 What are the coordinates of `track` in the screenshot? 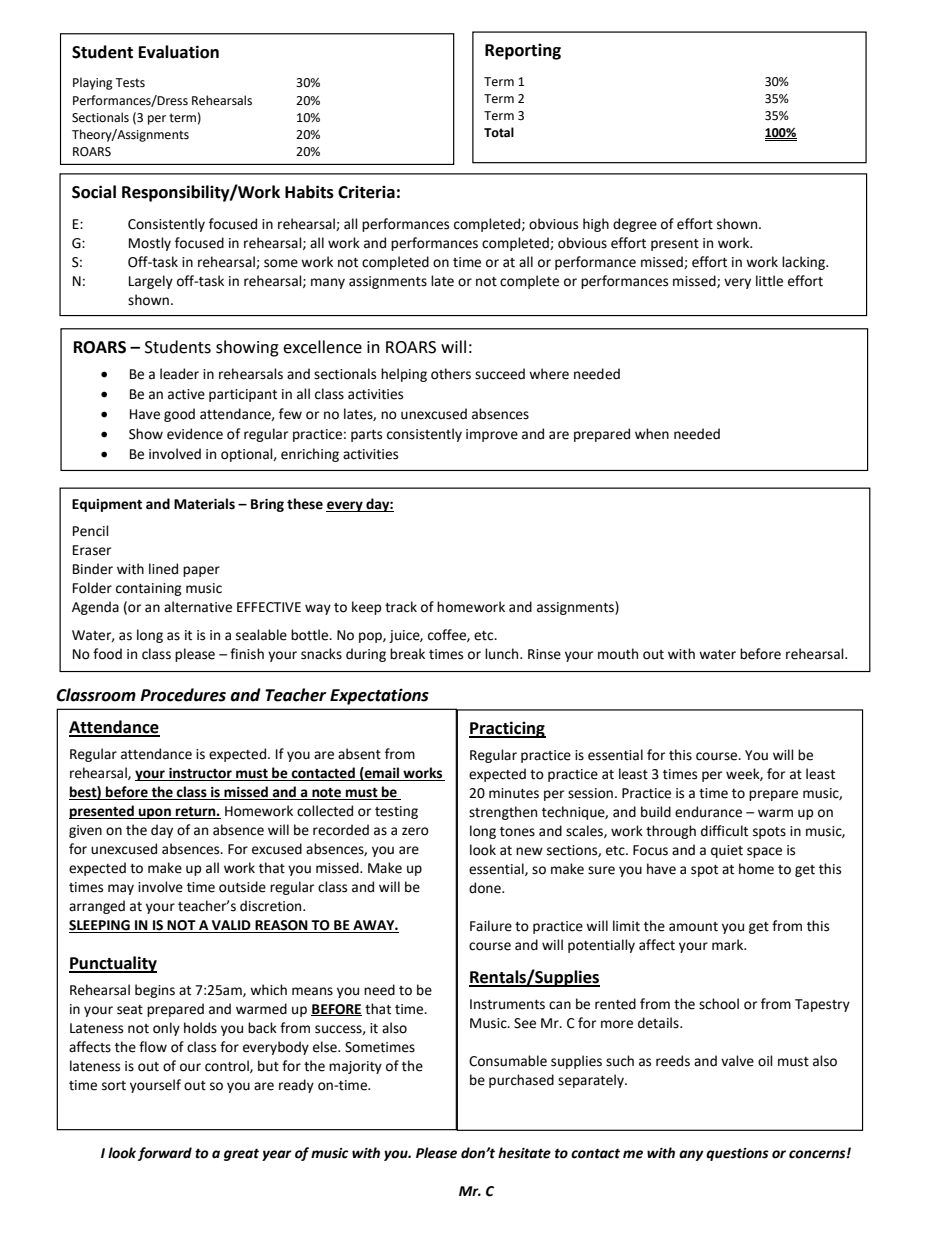 It's located at (401, 607).
